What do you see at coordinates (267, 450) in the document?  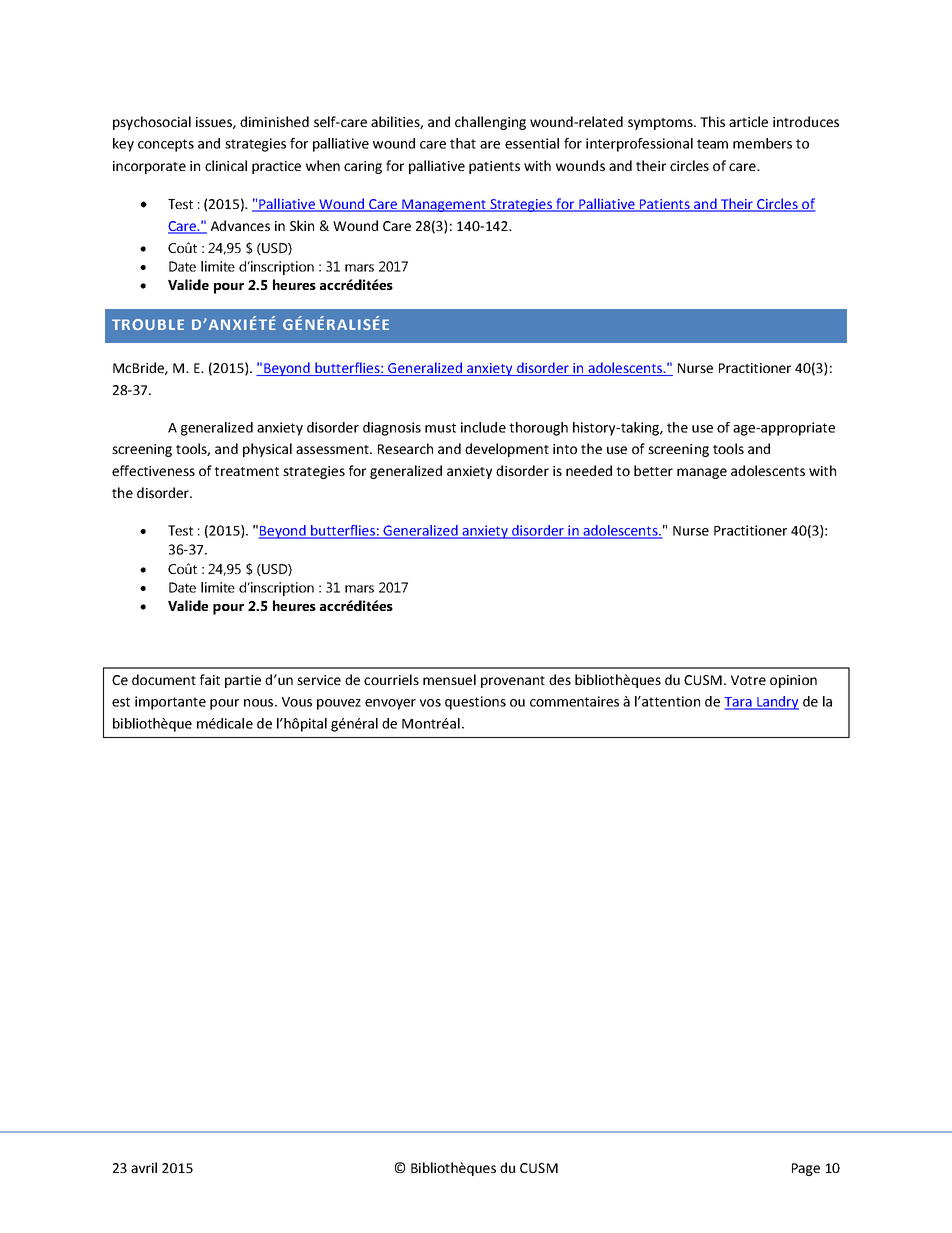 I see `physical` at bounding box center [267, 450].
